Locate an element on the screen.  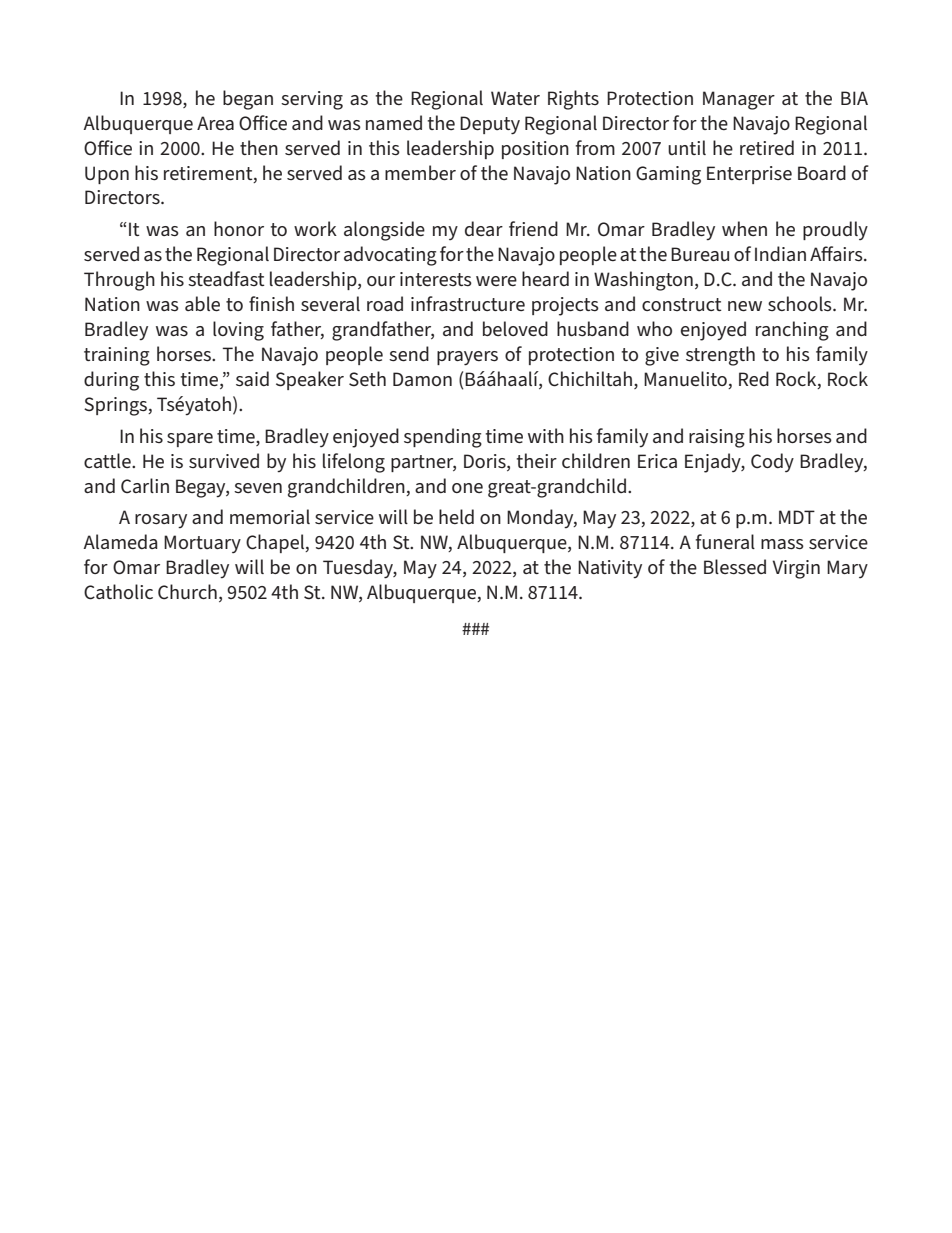
Cody is located at coordinates (772, 462).
